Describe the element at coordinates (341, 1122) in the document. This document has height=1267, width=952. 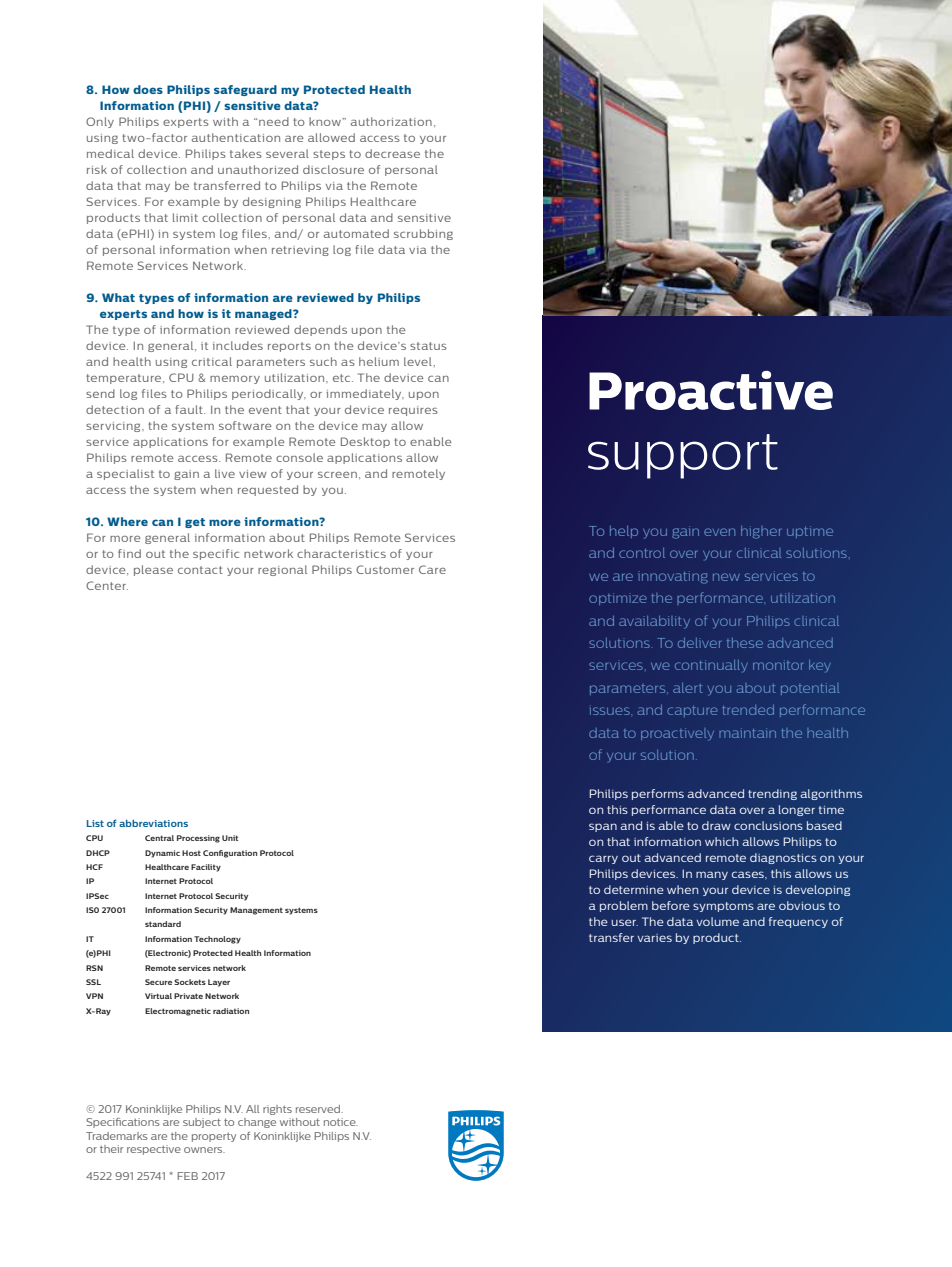
I see `notice` at that location.
